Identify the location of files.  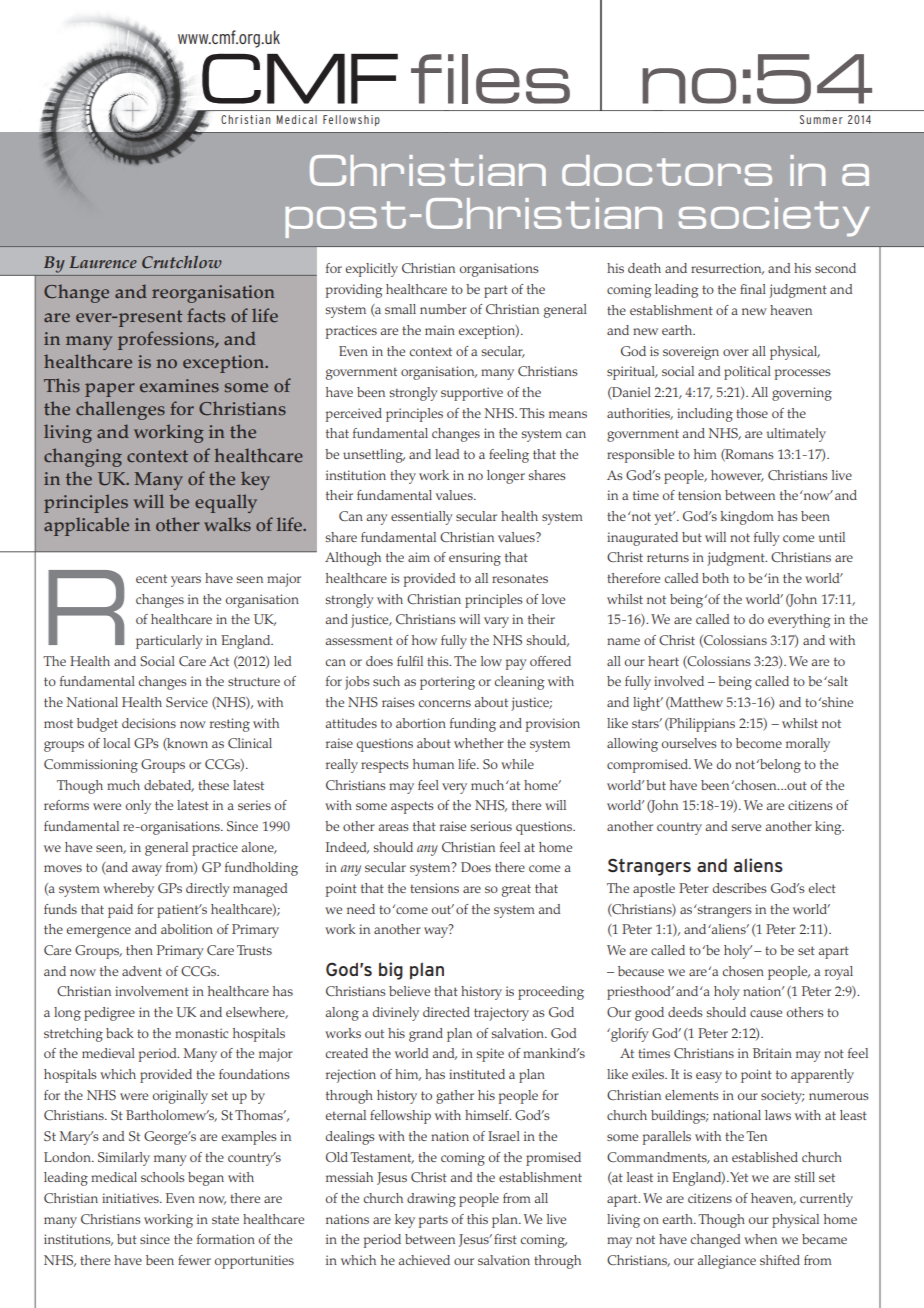
(490, 79).
